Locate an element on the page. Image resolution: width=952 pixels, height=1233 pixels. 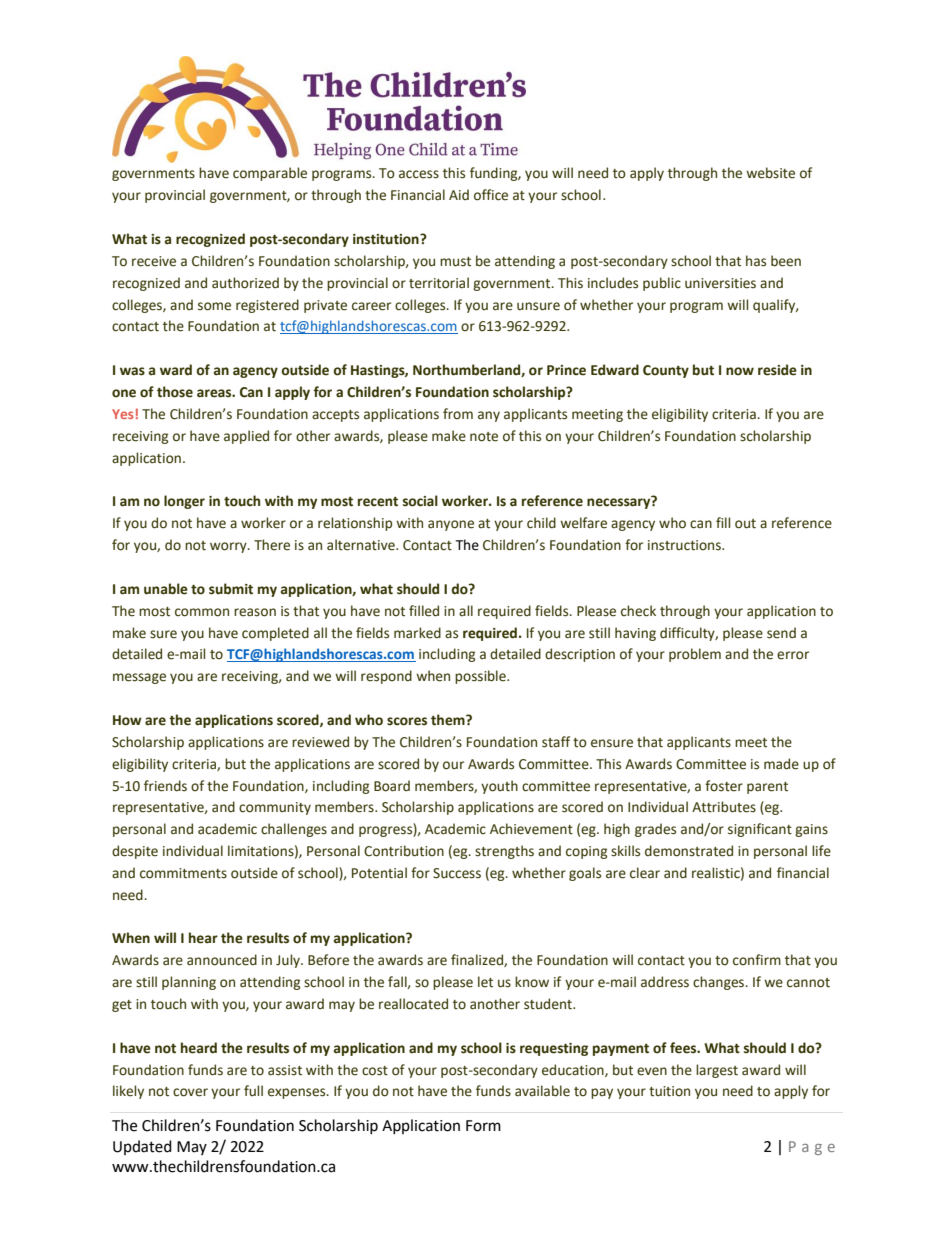
website is located at coordinates (770, 173).
